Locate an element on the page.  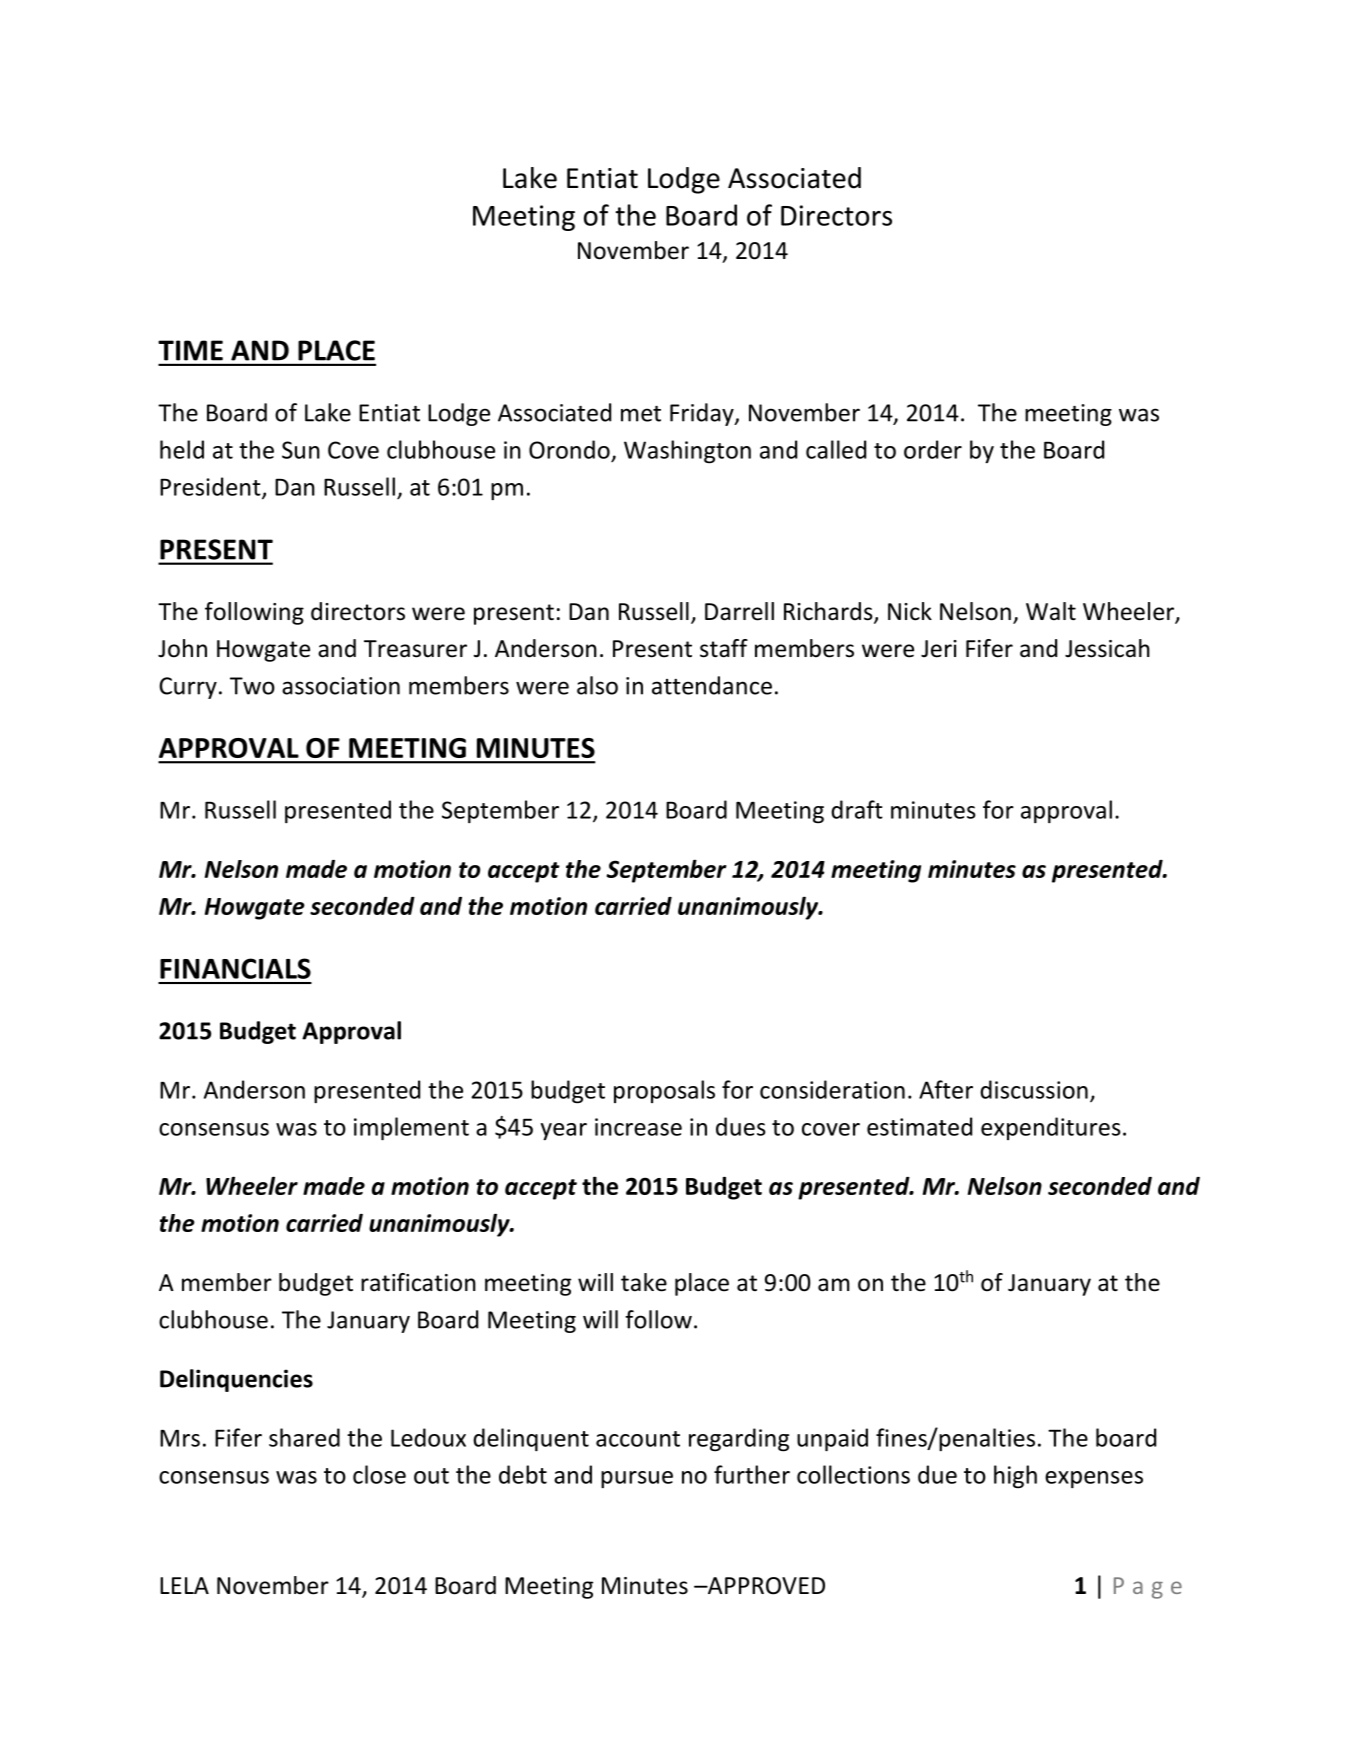
order is located at coordinates (933, 449).
